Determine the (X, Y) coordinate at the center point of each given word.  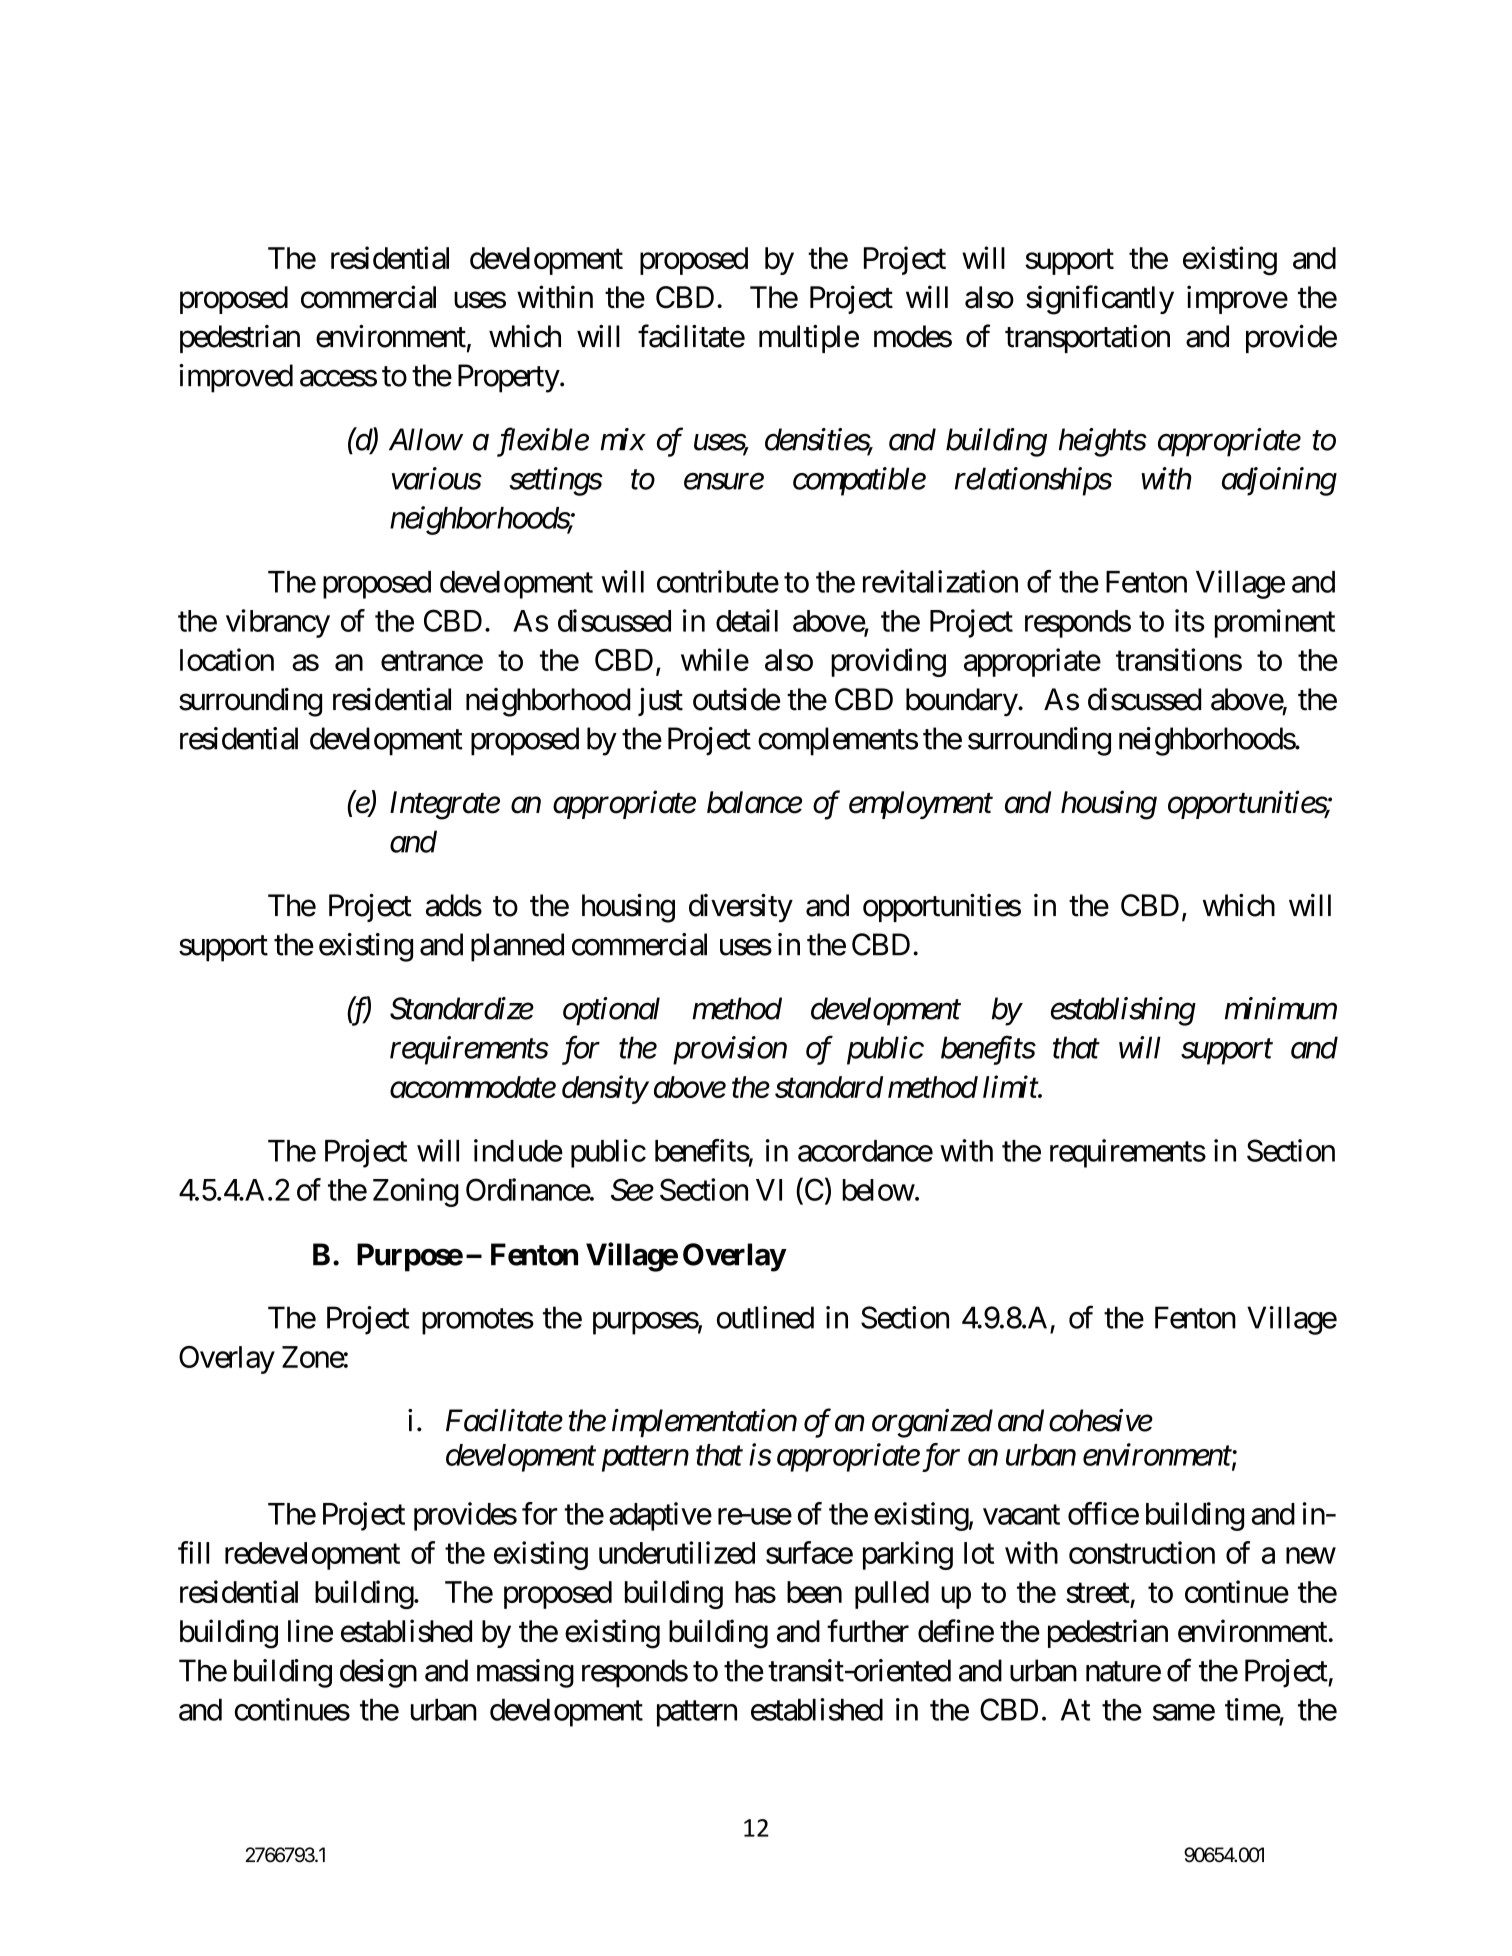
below (878, 1190)
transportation (1087, 339)
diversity (741, 908)
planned (517, 947)
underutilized (677, 1552)
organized (932, 1423)
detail (747, 620)
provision (730, 1050)
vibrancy (278, 623)
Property (509, 378)
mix (622, 439)
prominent (1275, 623)
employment (921, 805)
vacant (1021, 1515)
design (378, 1673)
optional (611, 1011)
